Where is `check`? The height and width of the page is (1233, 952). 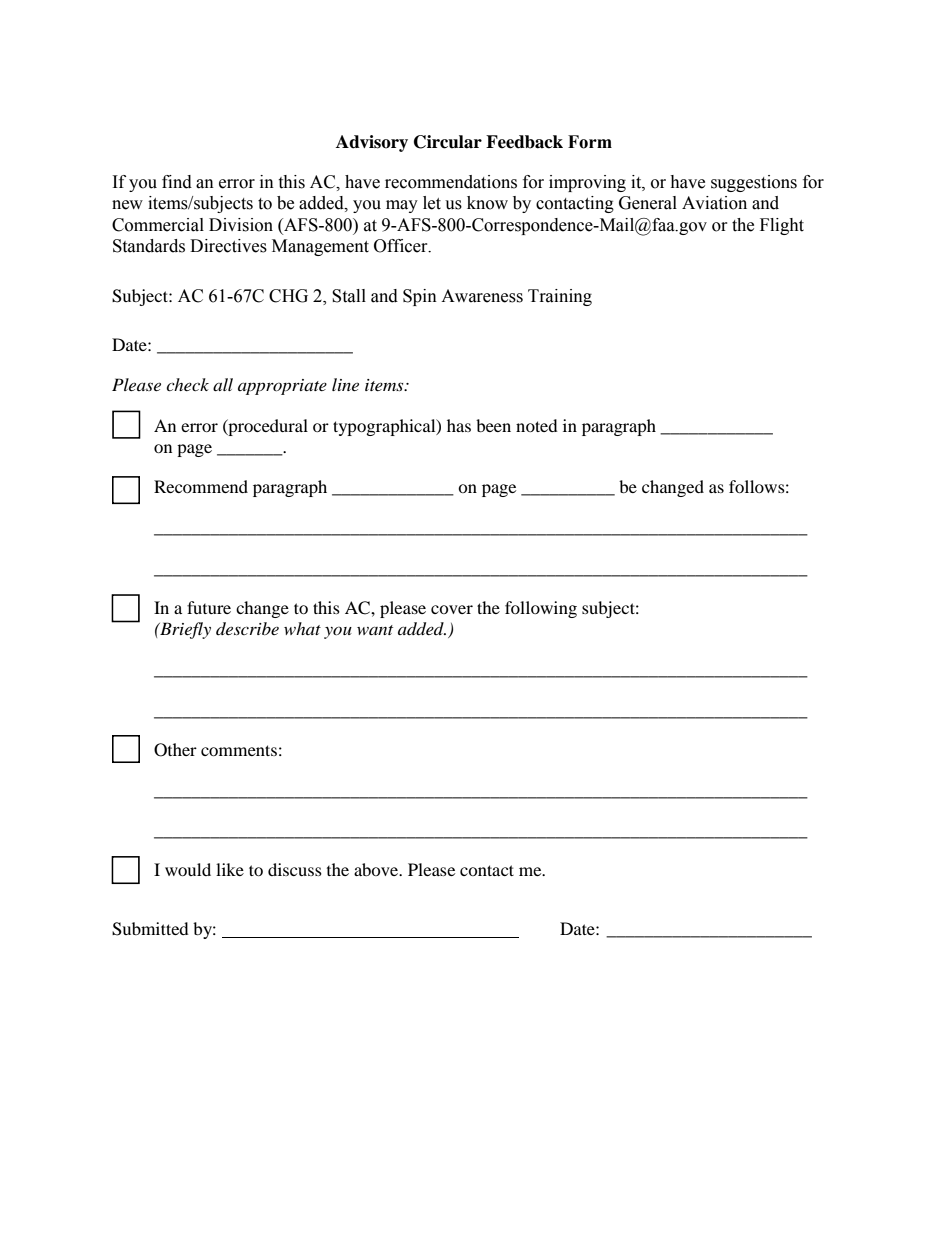 check is located at coordinates (187, 384).
